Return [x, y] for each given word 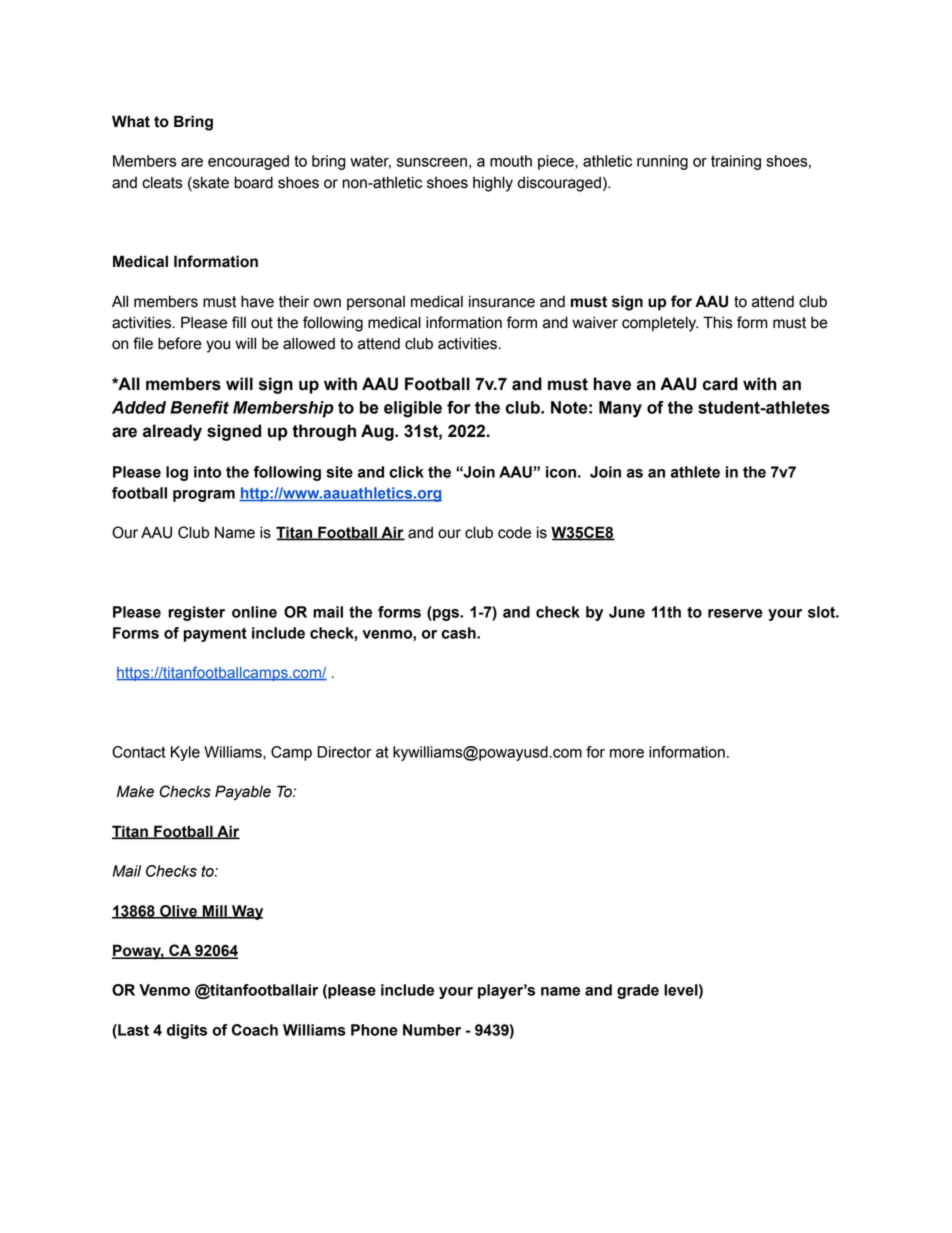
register [196, 613]
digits [187, 1031]
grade [638, 991]
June [627, 612]
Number [432, 1030]
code [514, 532]
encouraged [248, 162]
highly [493, 184]
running [662, 162]
